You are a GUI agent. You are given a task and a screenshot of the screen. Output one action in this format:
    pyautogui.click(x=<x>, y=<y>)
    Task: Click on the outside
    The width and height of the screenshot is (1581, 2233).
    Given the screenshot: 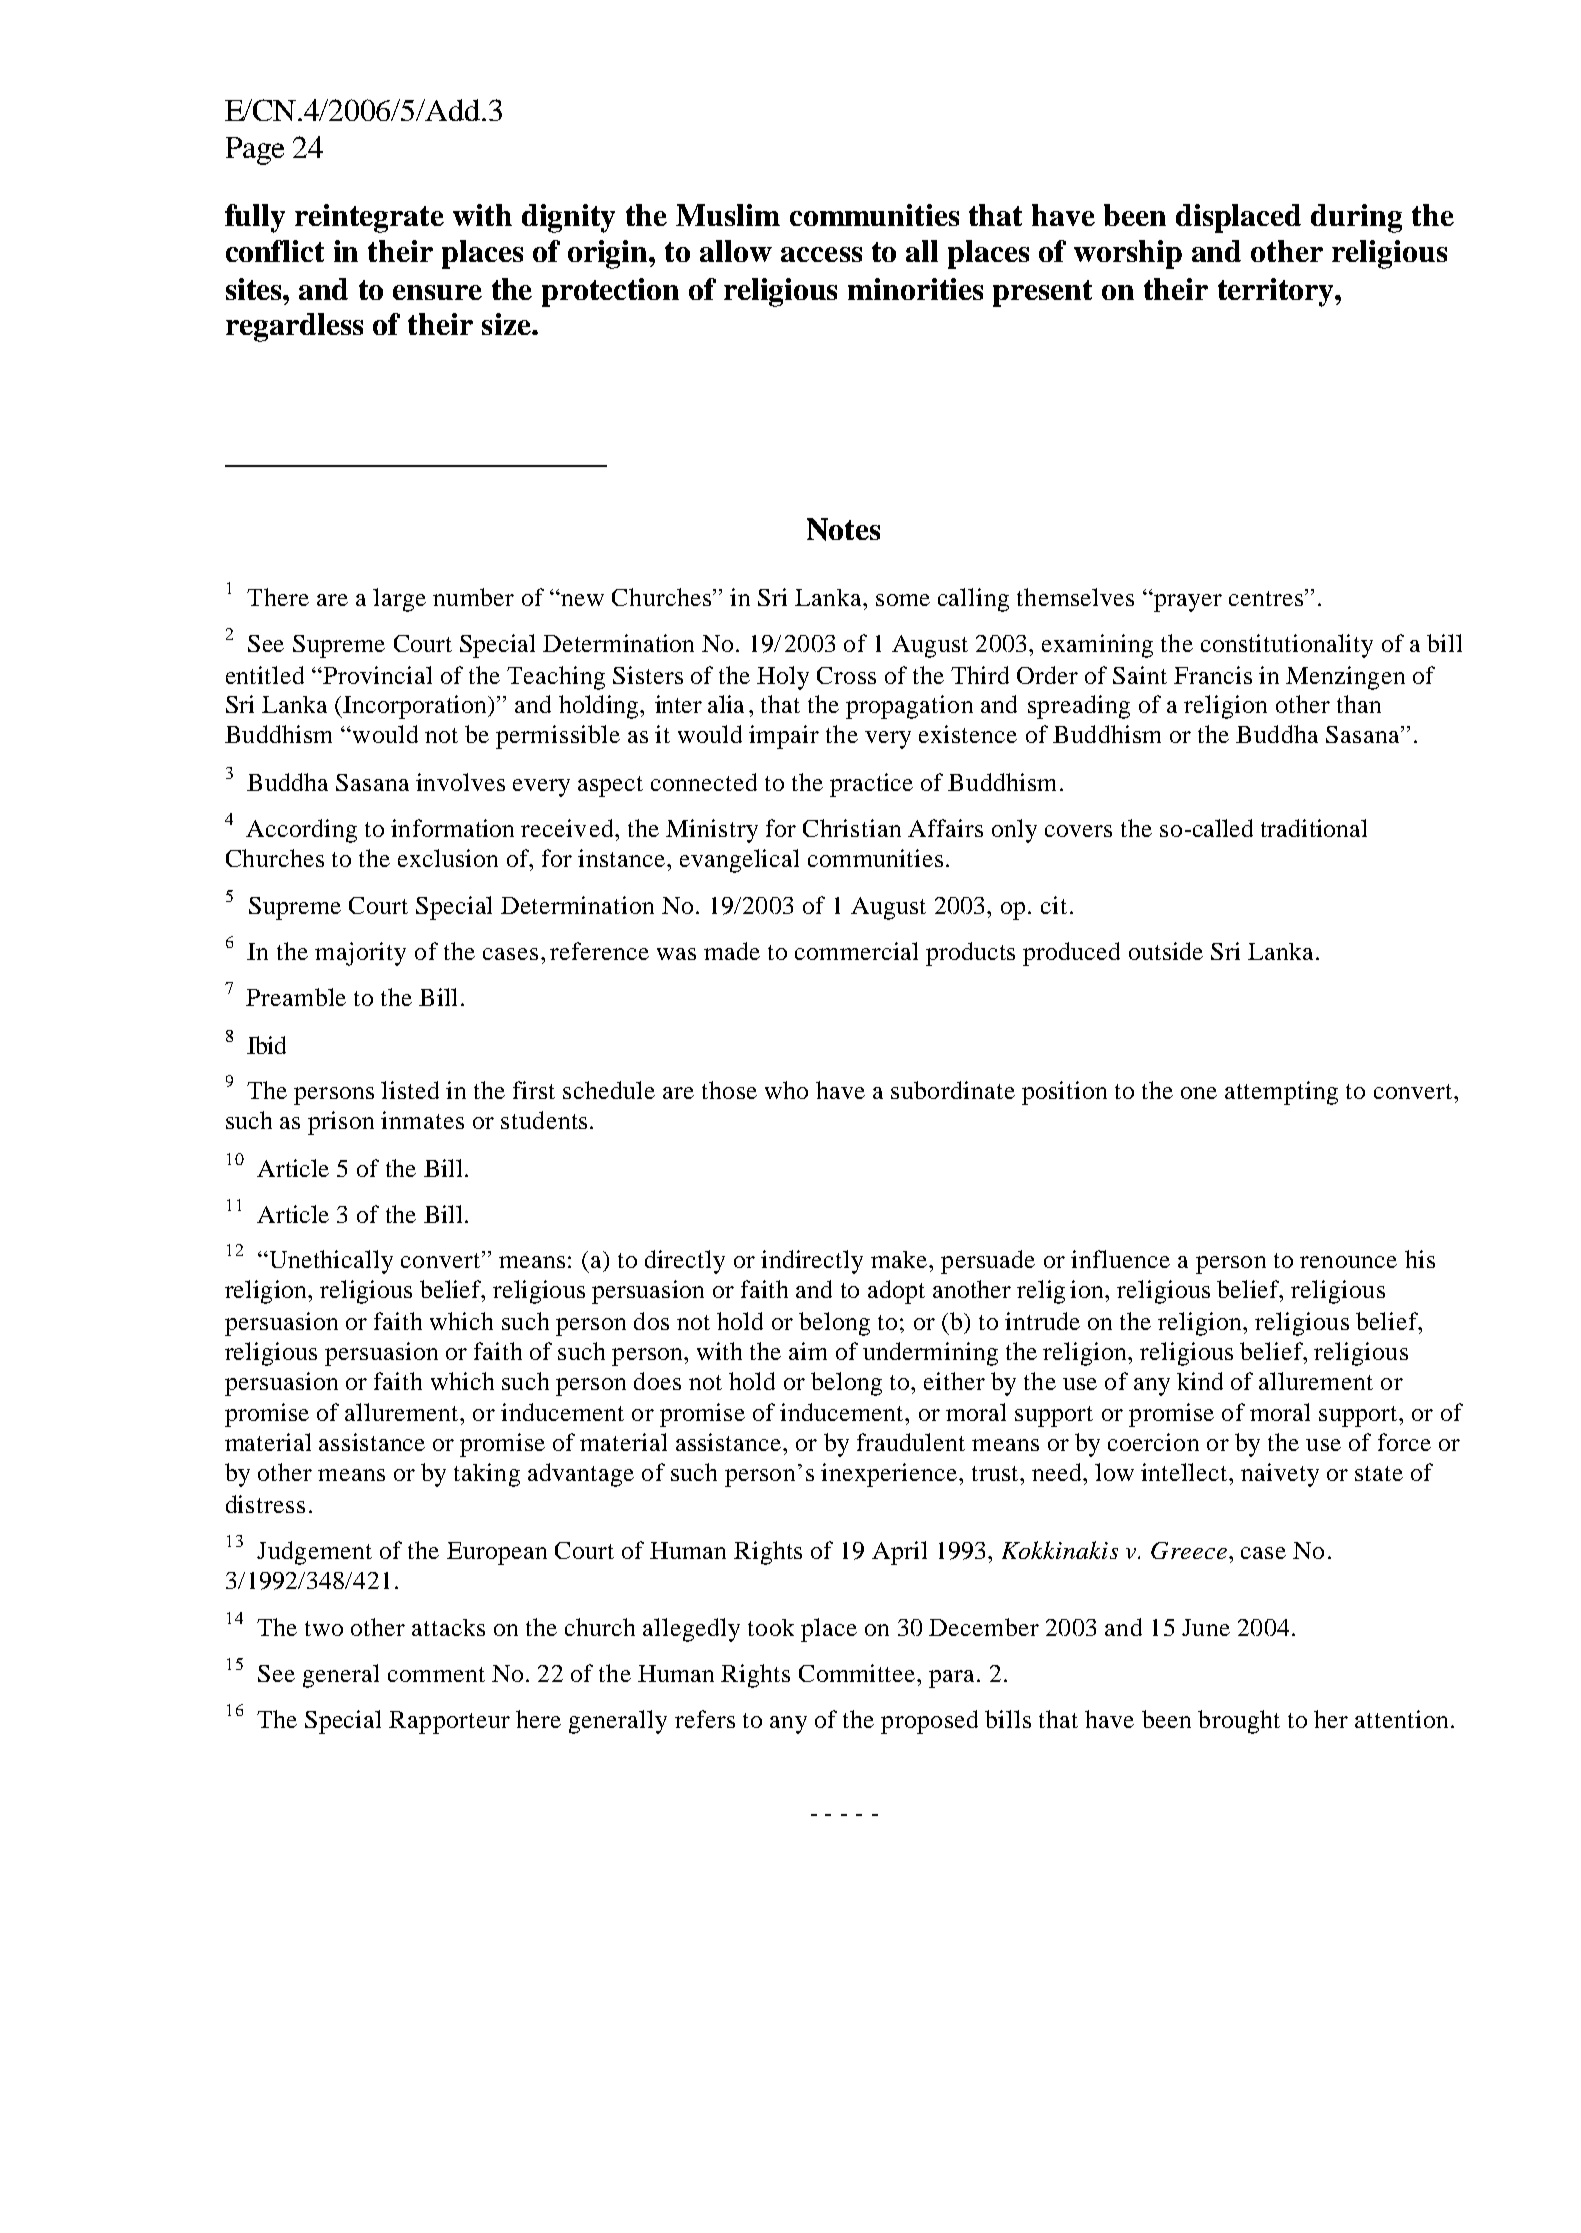 What is the action you would take?
    pyautogui.click(x=1166, y=951)
